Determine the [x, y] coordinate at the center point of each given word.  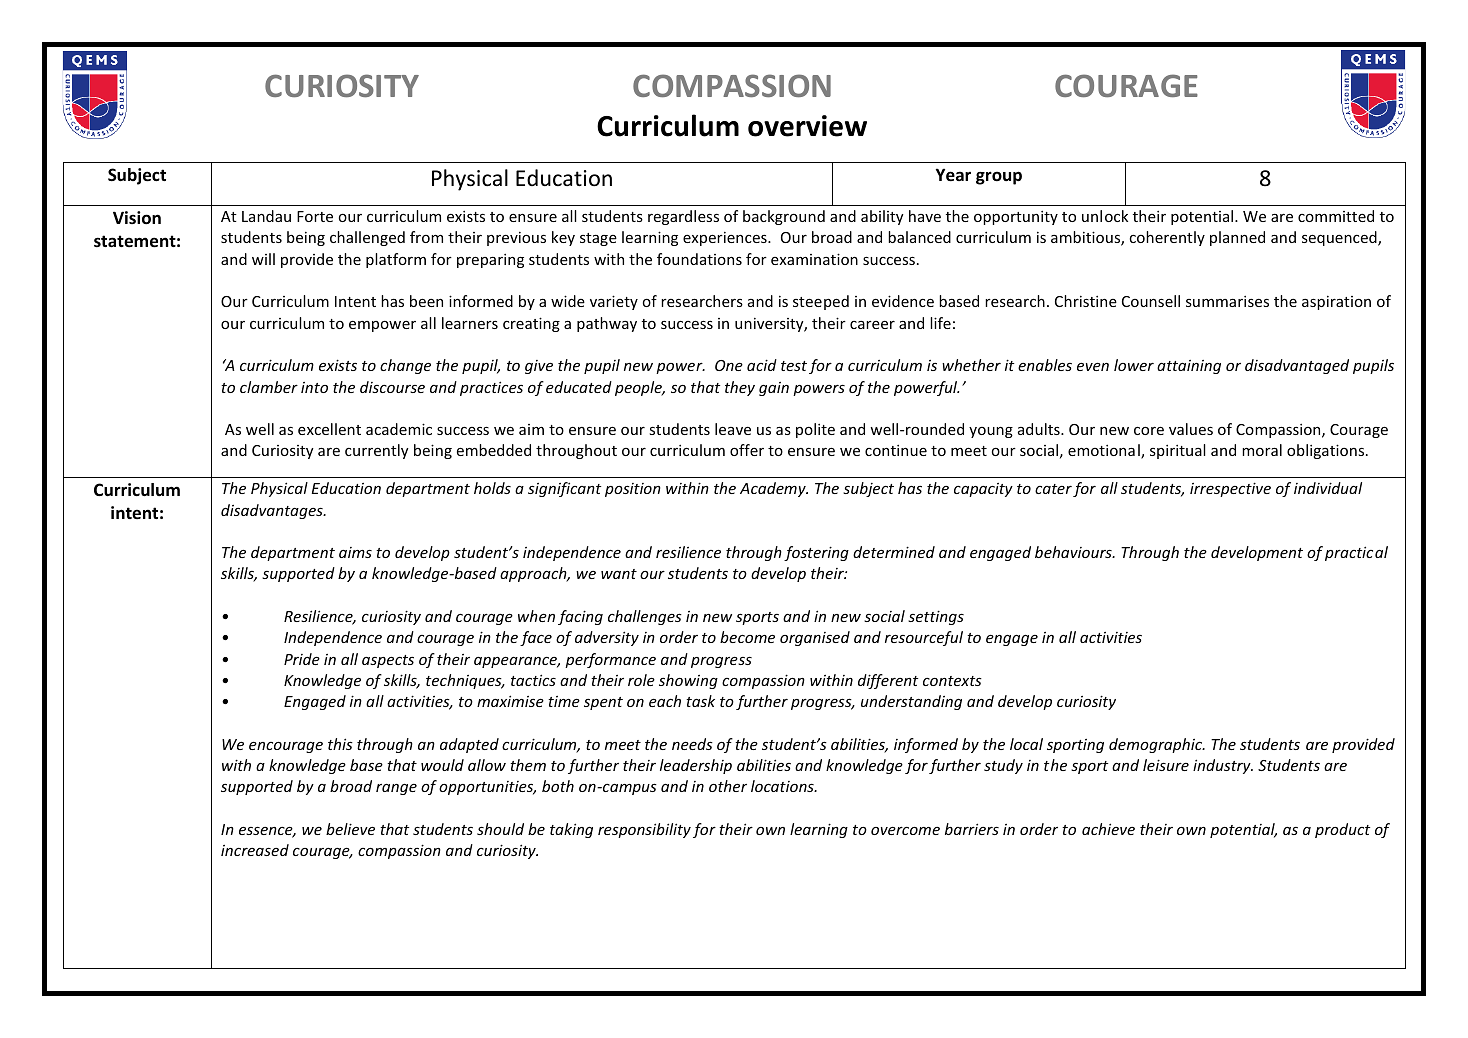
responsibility [644, 830]
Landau [266, 216]
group [999, 178]
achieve [1108, 829]
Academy [774, 489]
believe [350, 829]
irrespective [1230, 489]
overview [807, 126]
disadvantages [273, 511]
